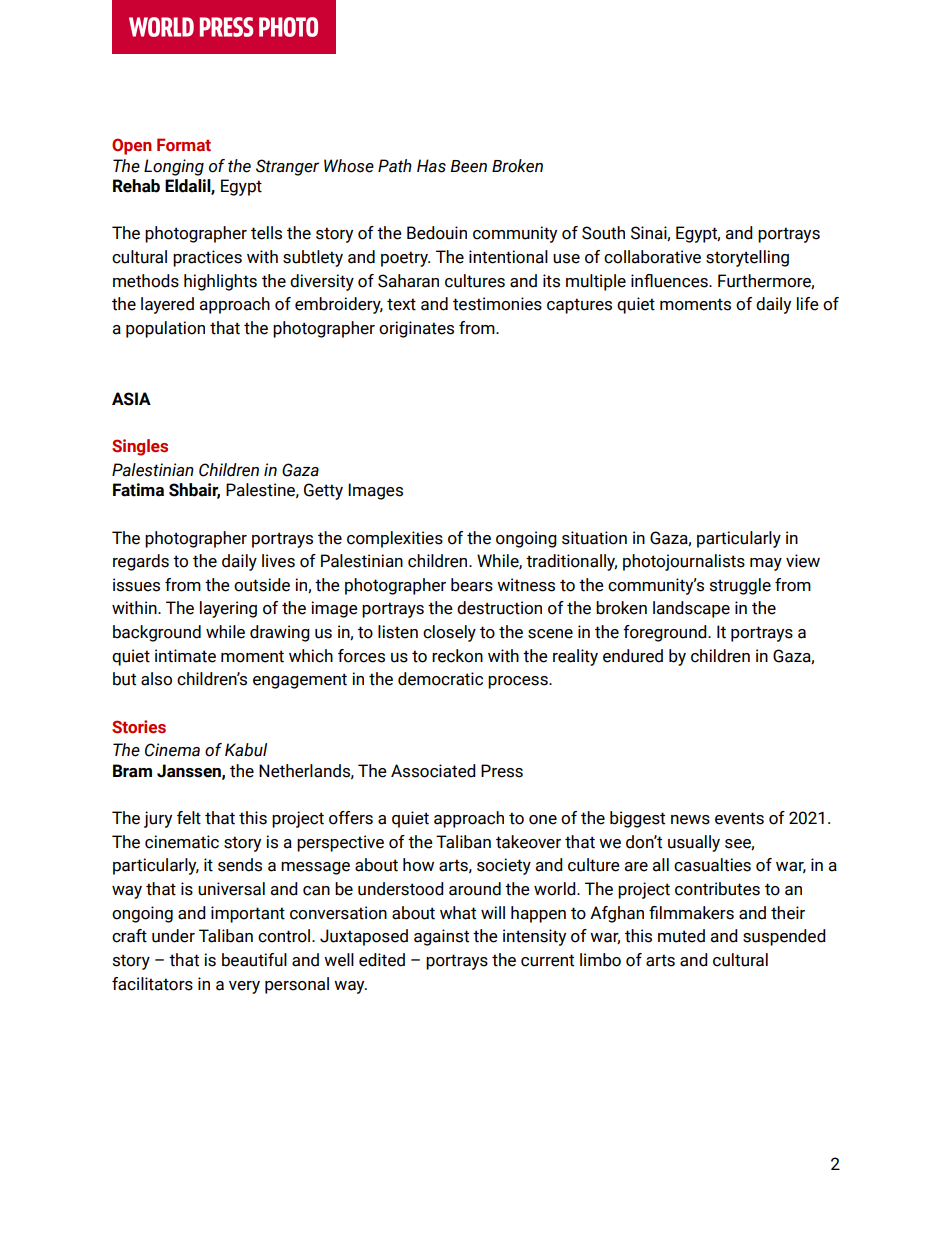 The height and width of the document is (1233, 952). What do you see at coordinates (652, 257) in the document?
I see `collaborative` at bounding box center [652, 257].
